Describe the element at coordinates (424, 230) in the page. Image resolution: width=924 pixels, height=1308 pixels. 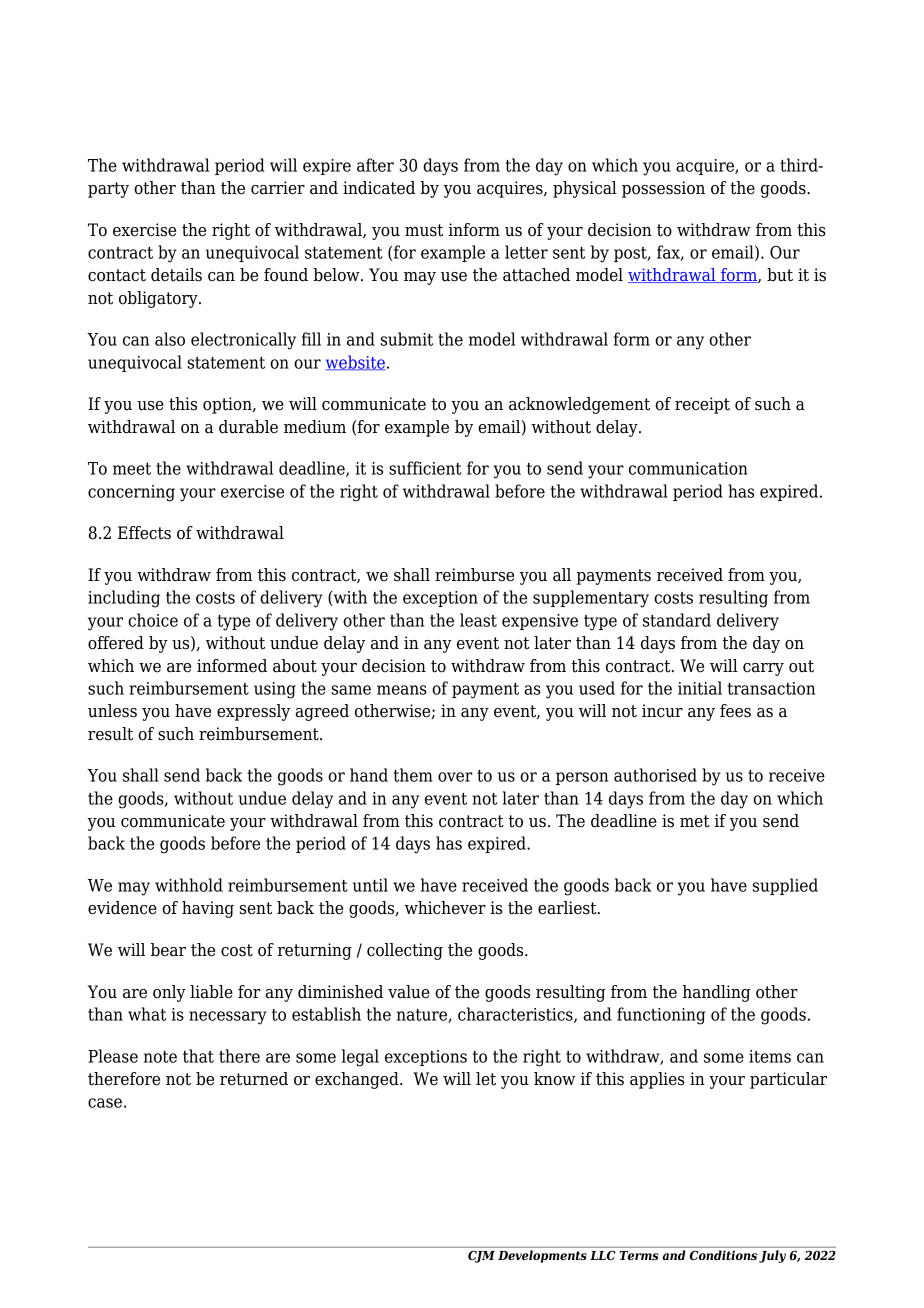
I see `must` at that location.
